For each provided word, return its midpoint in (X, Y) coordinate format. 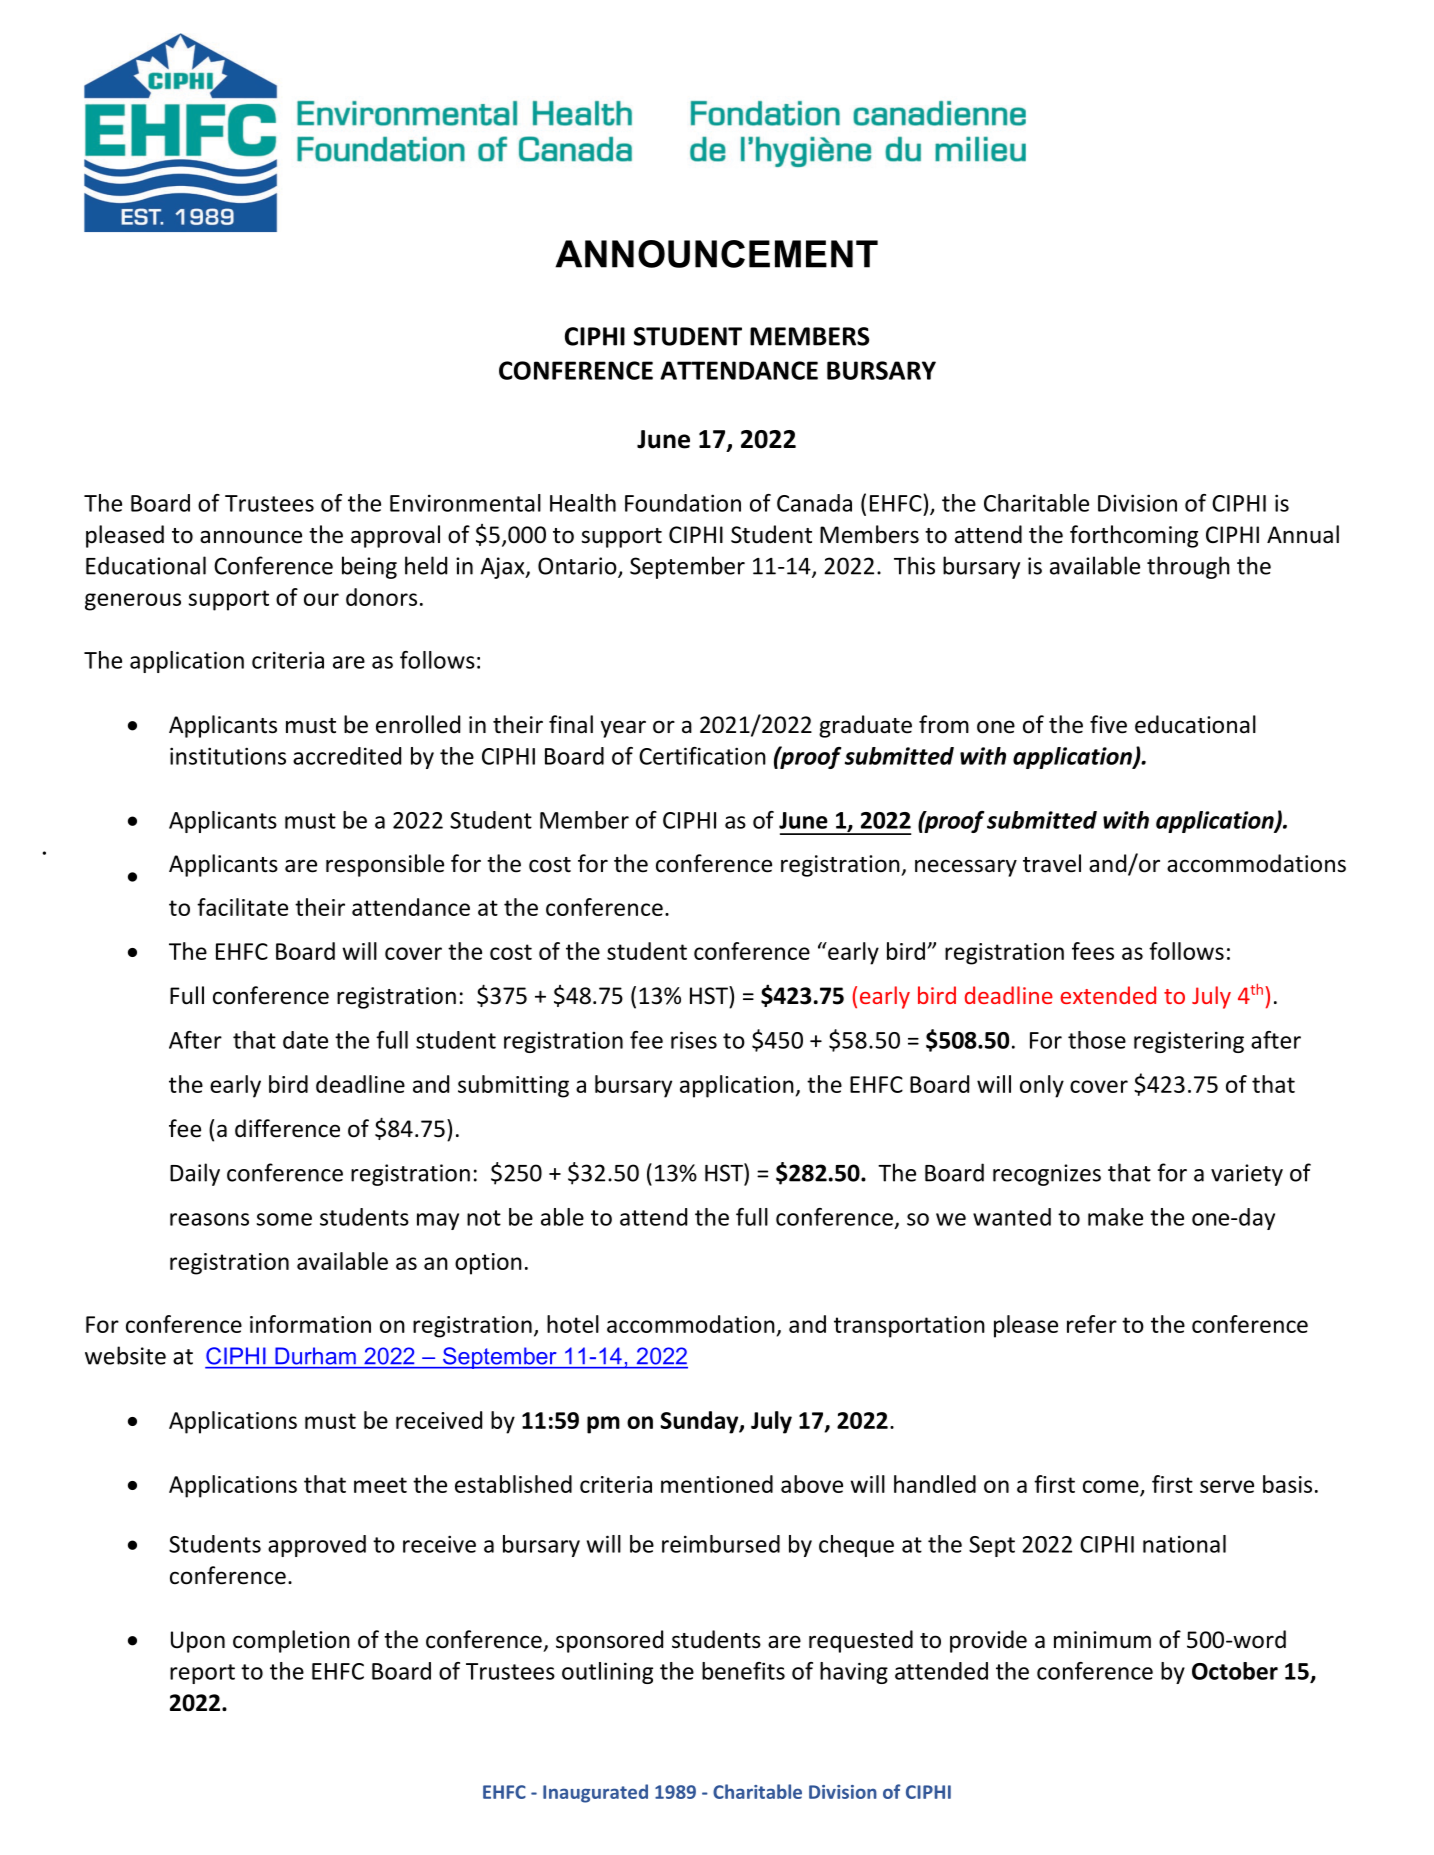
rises (694, 1040)
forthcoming (1134, 536)
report (202, 1674)
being (369, 567)
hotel (573, 1324)
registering (1189, 1042)
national (1184, 1544)
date (305, 1040)
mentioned (717, 1484)
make (1115, 1217)
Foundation (683, 503)
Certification (702, 756)
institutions (228, 756)
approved (317, 1546)
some (284, 1219)
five (1108, 724)
